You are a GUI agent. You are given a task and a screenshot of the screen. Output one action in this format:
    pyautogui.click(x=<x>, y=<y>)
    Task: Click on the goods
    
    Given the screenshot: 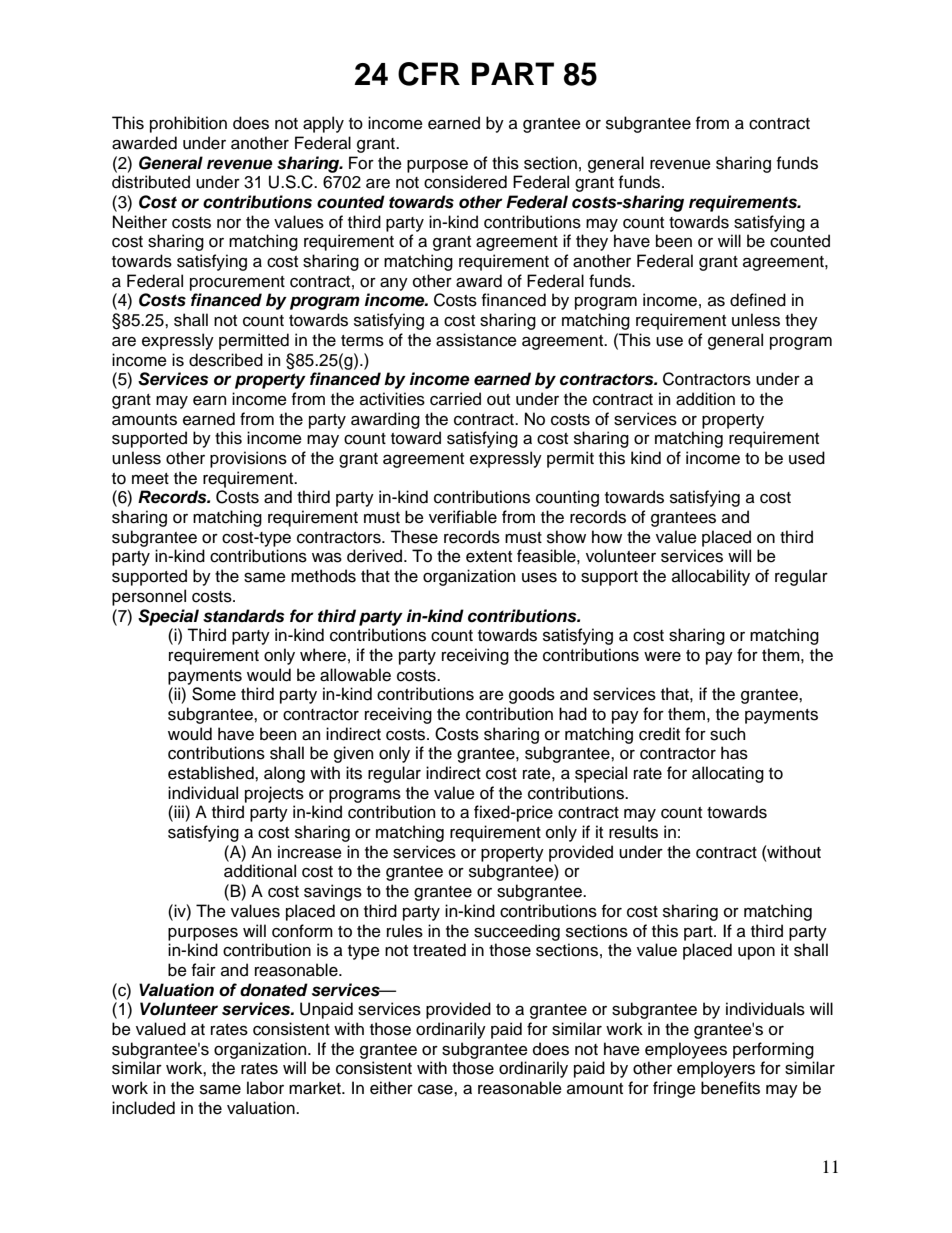 What is the action you would take?
    pyautogui.click(x=532, y=695)
